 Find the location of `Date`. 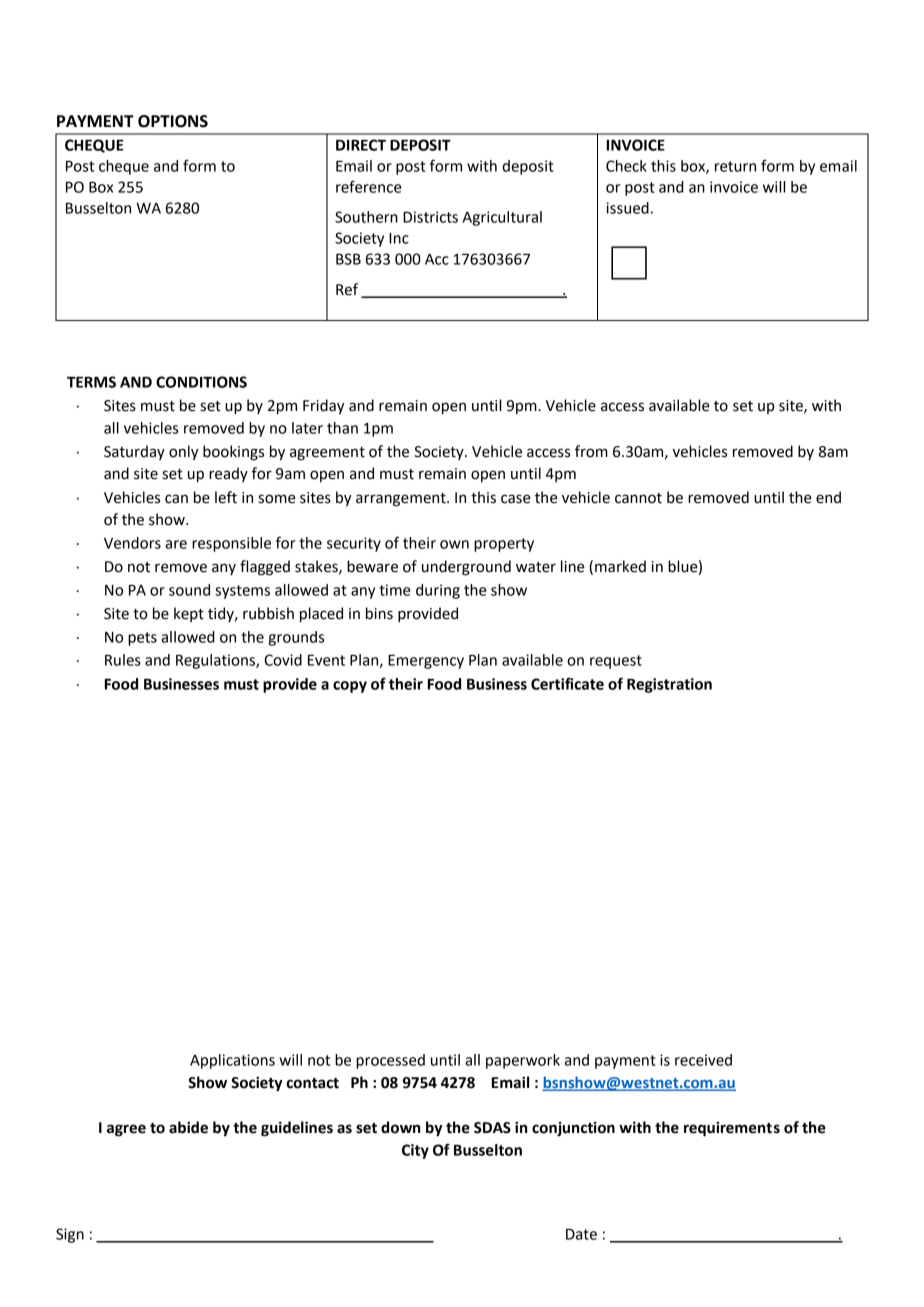

Date is located at coordinates (581, 1234).
